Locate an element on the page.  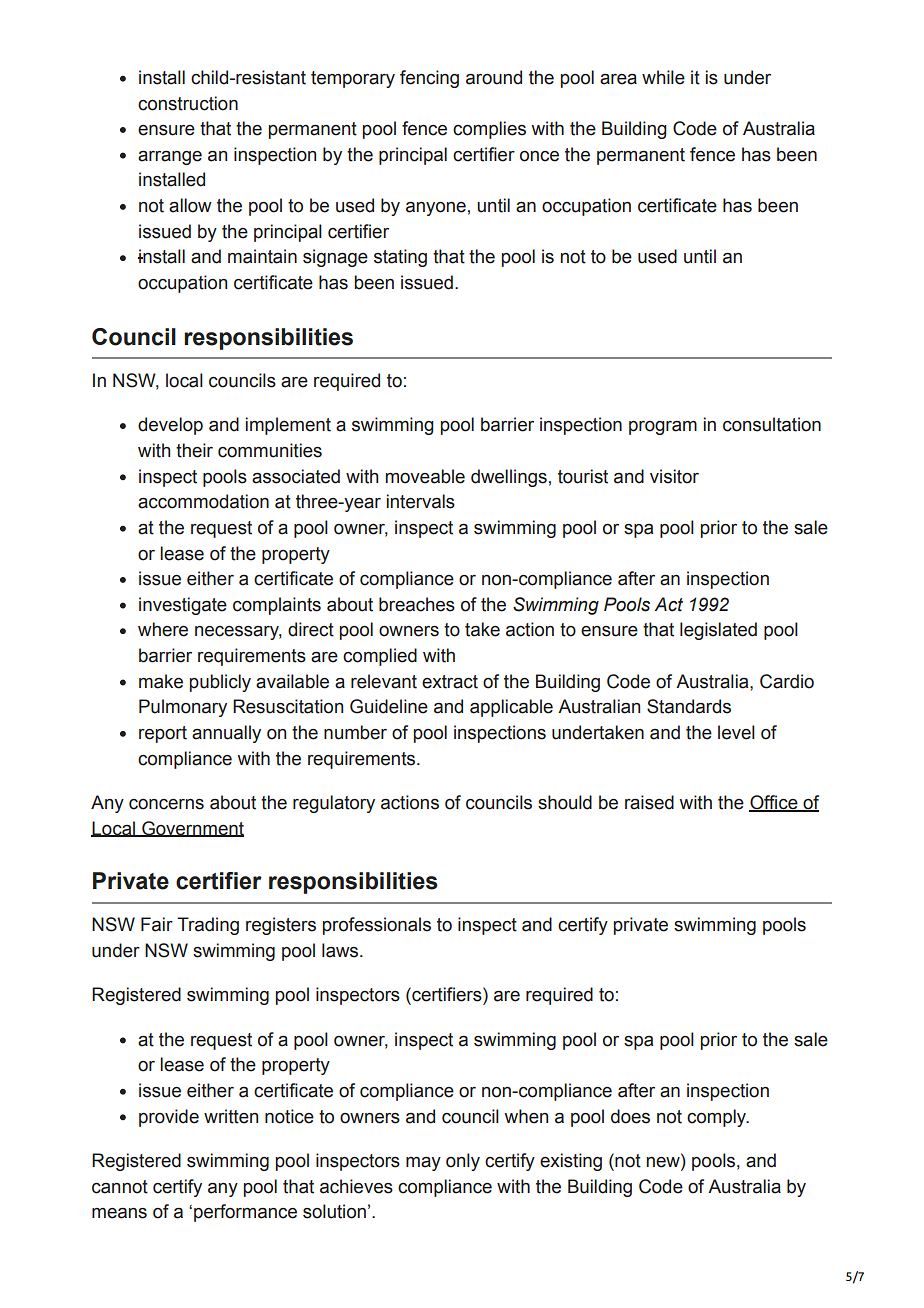
while is located at coordinates (663, 77).
